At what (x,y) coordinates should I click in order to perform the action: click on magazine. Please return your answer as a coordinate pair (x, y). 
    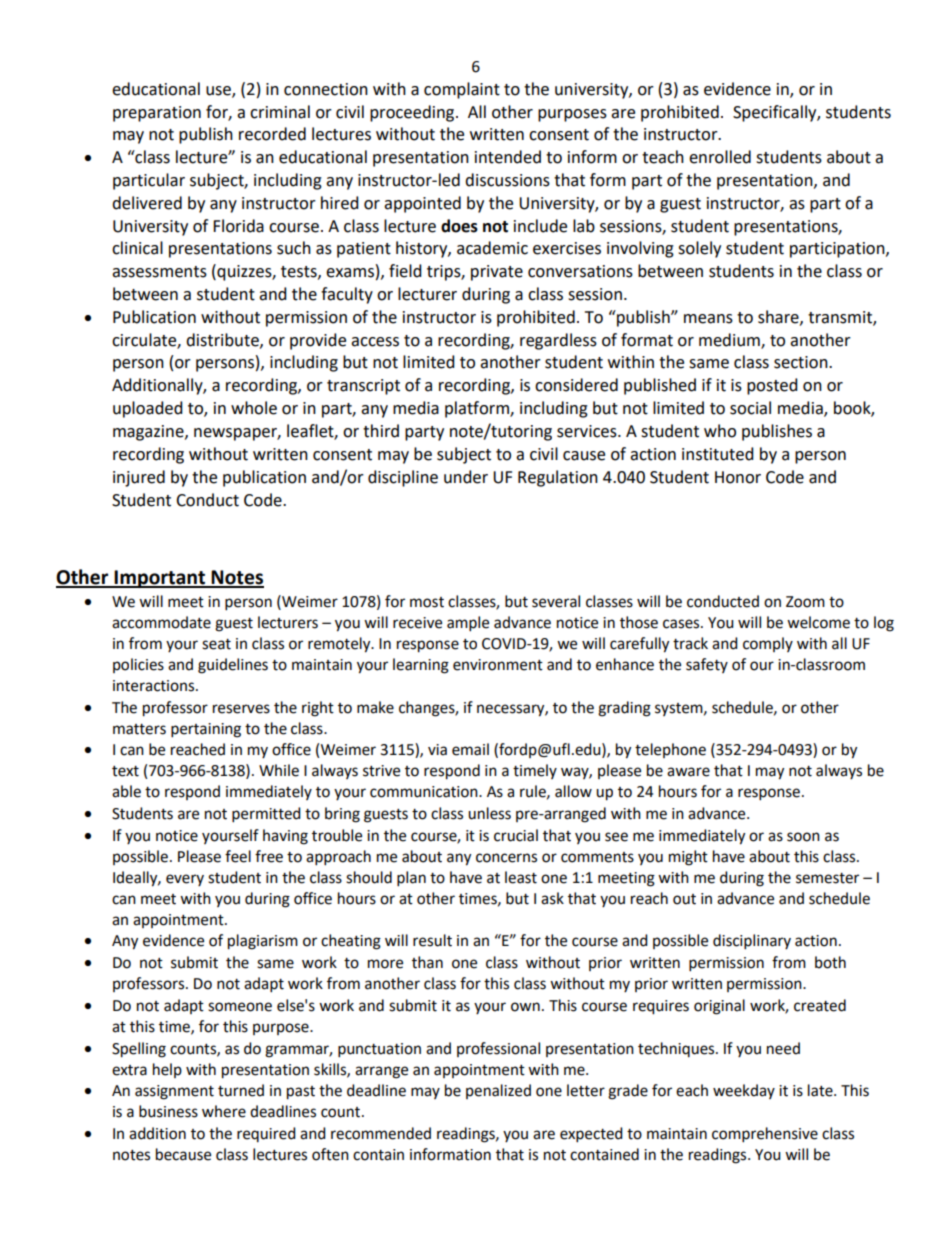
    Looking at the image, I should click on (149, 433).
